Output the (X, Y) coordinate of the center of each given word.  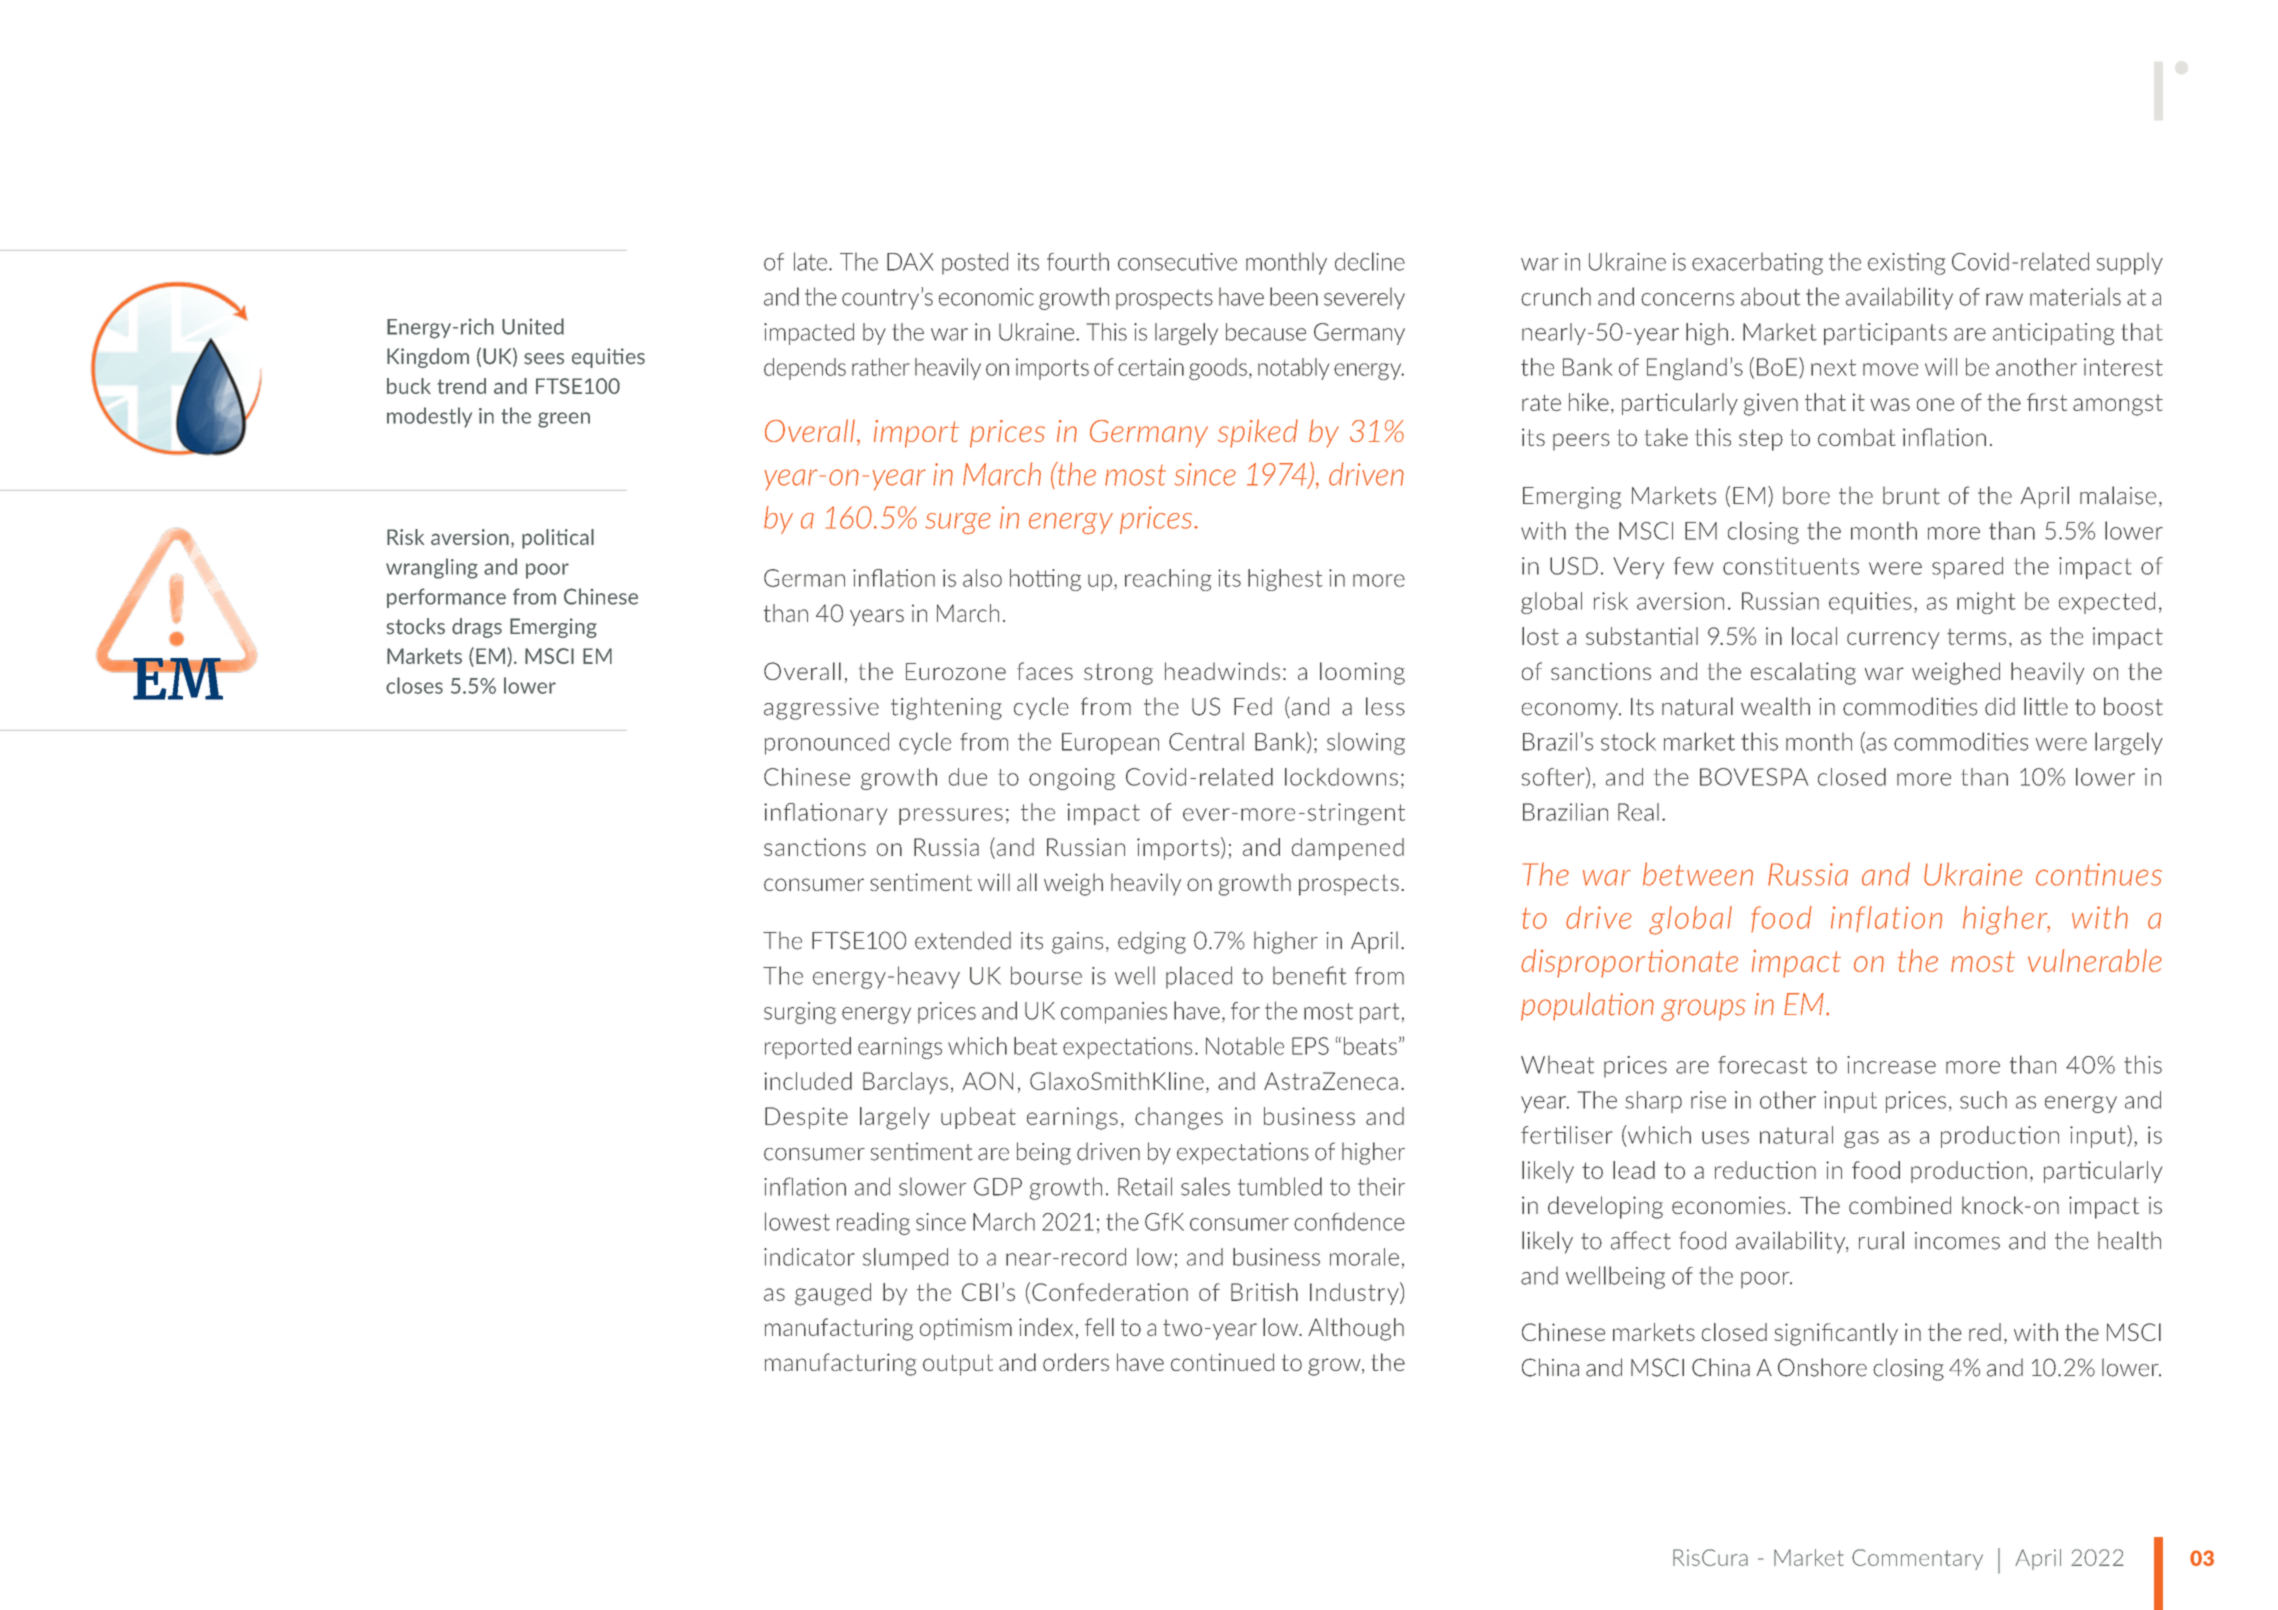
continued (1222, 1362)
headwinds (1222, 671)
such (1983, 1100)
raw (2004, 299)
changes (1179, 1118)
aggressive (821, 709)
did (2000, 706)
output (958, 1365)
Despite (806, 1118)
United (533, 326)
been (1294, 296)
